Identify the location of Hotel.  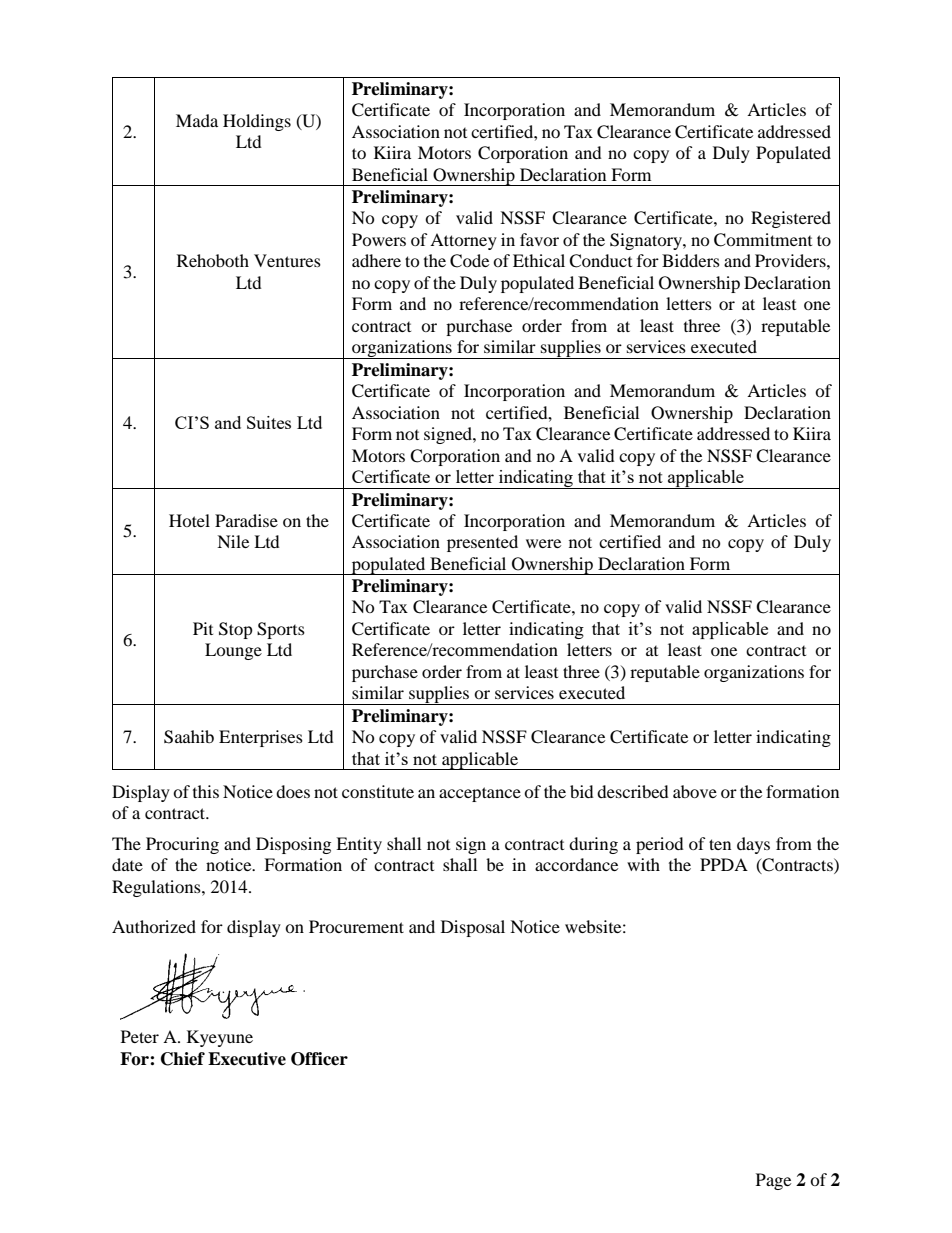
(189, 520).
